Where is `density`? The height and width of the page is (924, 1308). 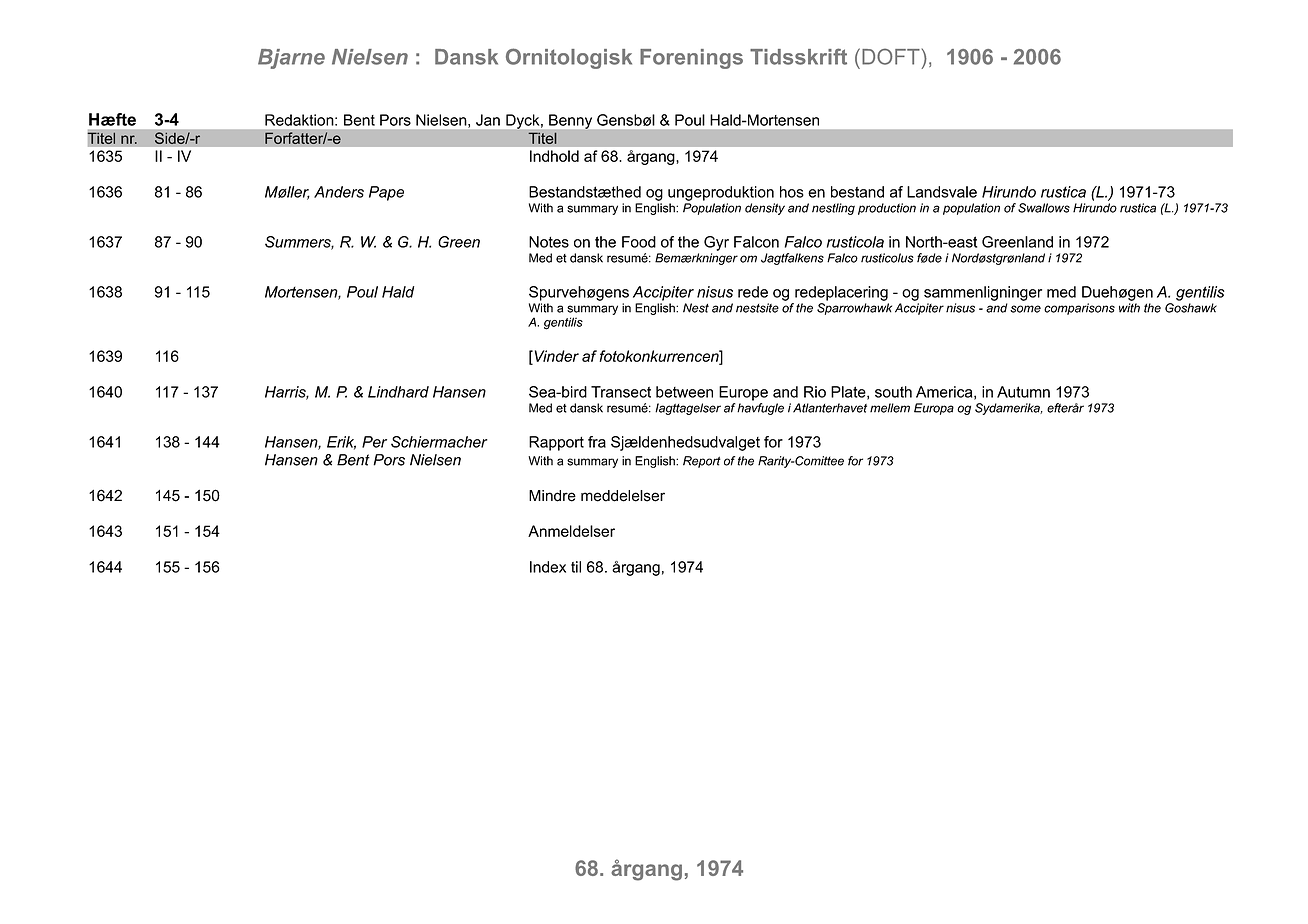
density is located at coordinates (765, 209).
